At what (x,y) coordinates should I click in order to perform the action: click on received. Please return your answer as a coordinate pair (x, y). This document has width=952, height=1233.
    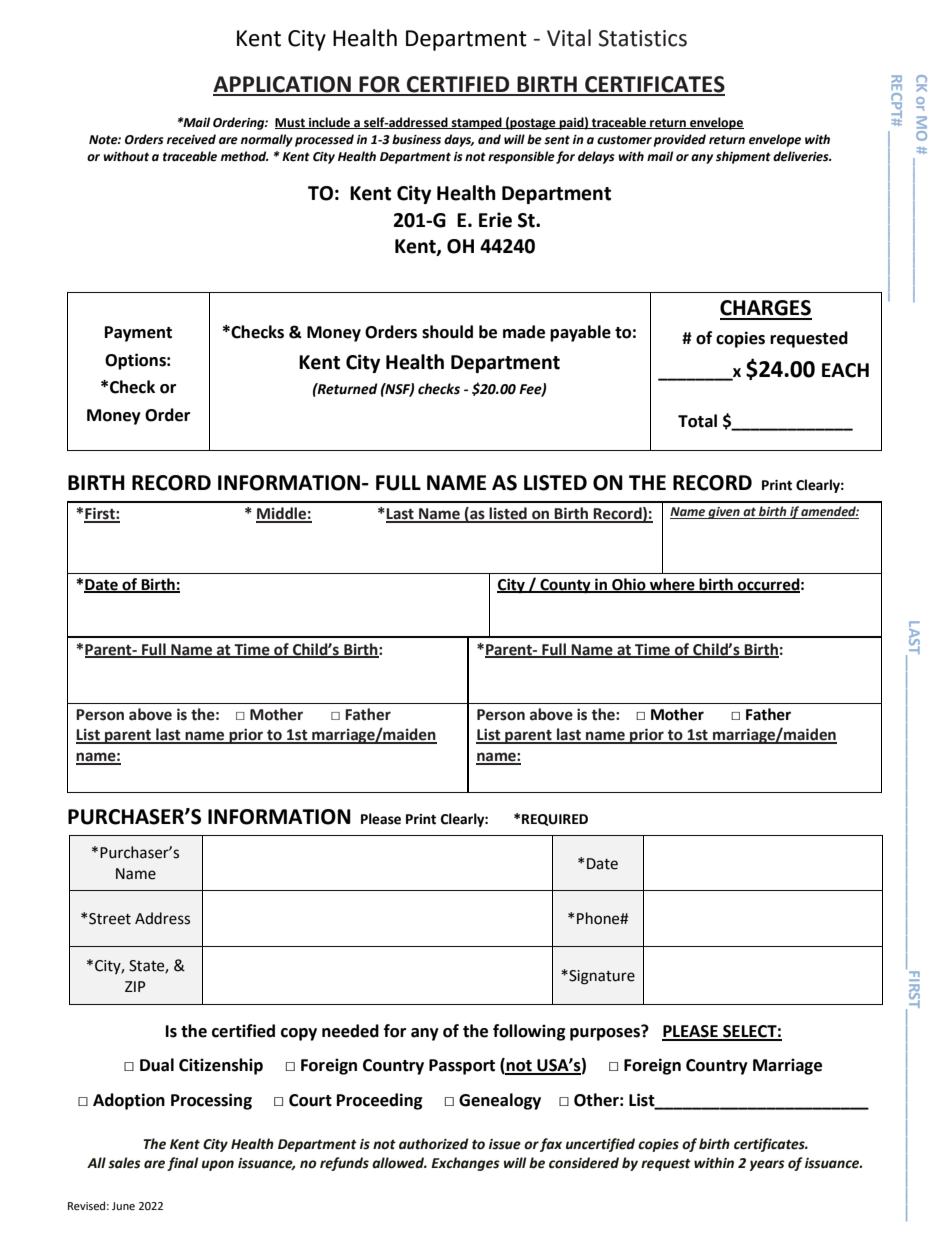
    Looking at the image, I should click on (191, 139).
